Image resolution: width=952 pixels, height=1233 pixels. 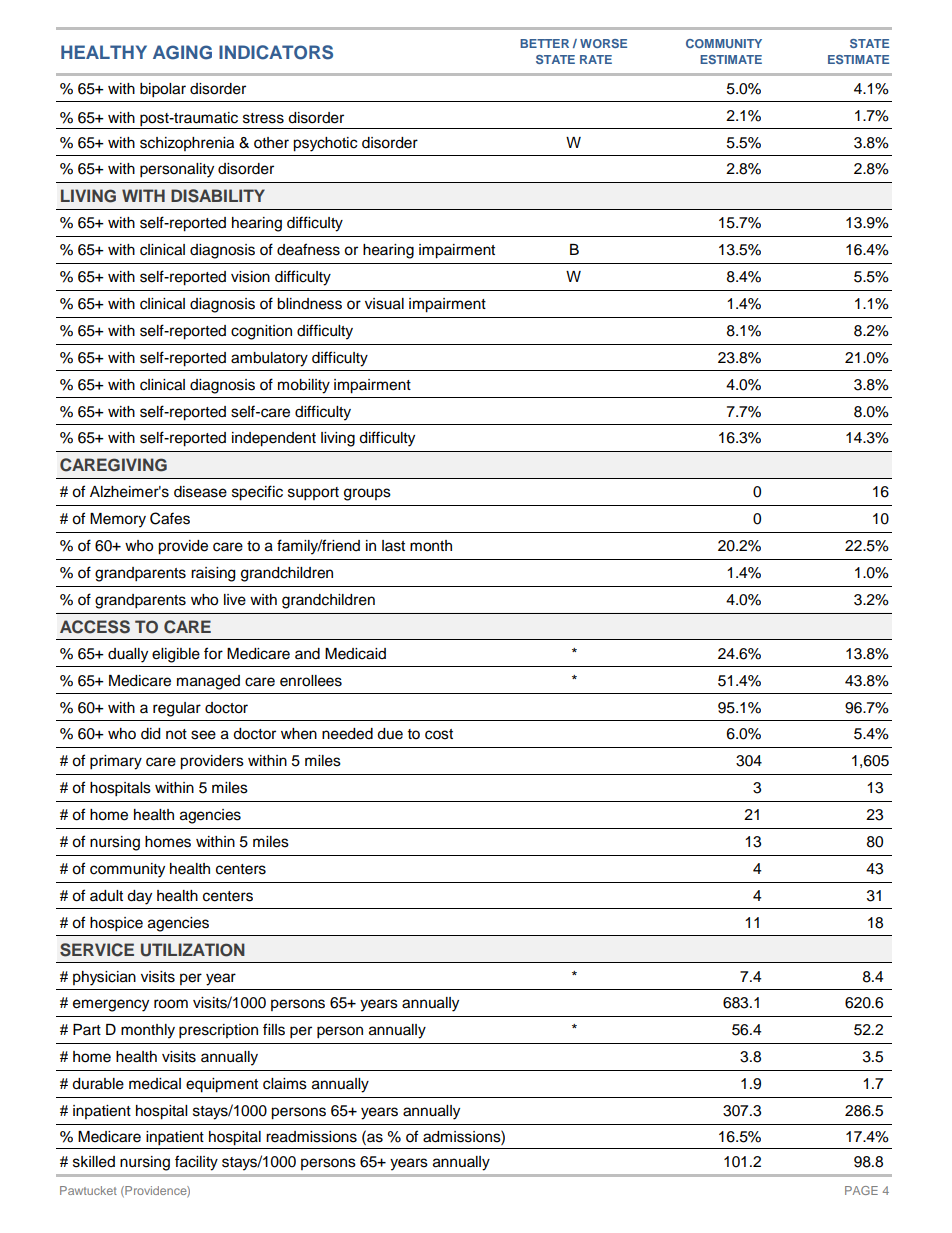 What do you see at coordinates (384, 304) in the image?
I see `visual` at bounding box center [384, 304].
